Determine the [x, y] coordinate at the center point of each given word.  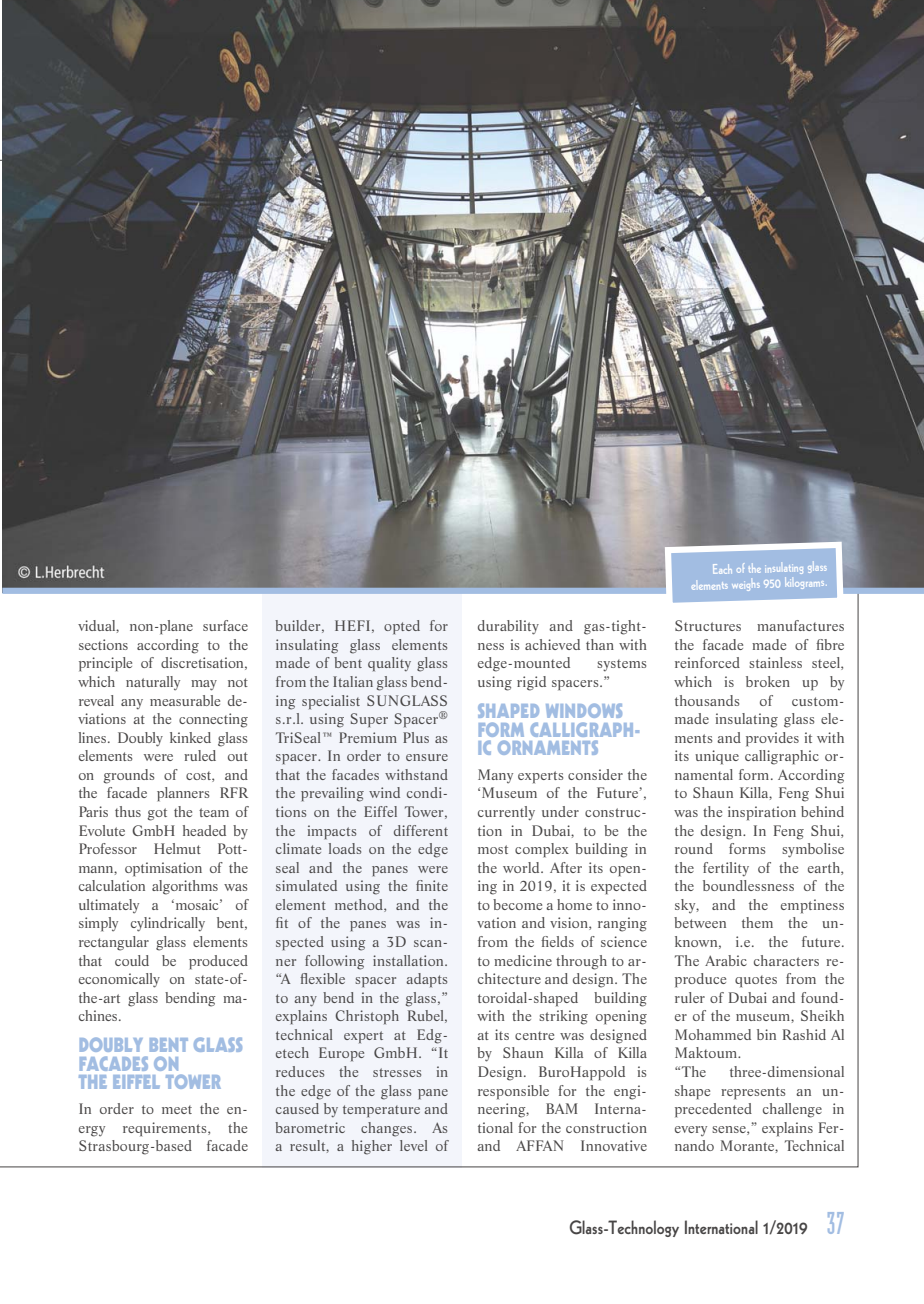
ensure [427, 757]
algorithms [185, 887]
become [517, 904]
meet [177, 1109]
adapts [426, 980]
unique [717, 757]
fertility [726, 869]
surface [225, 625]
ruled [200, 755]
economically [119, 980]
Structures [708, 625]
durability [508, 627]
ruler [690, 997]
